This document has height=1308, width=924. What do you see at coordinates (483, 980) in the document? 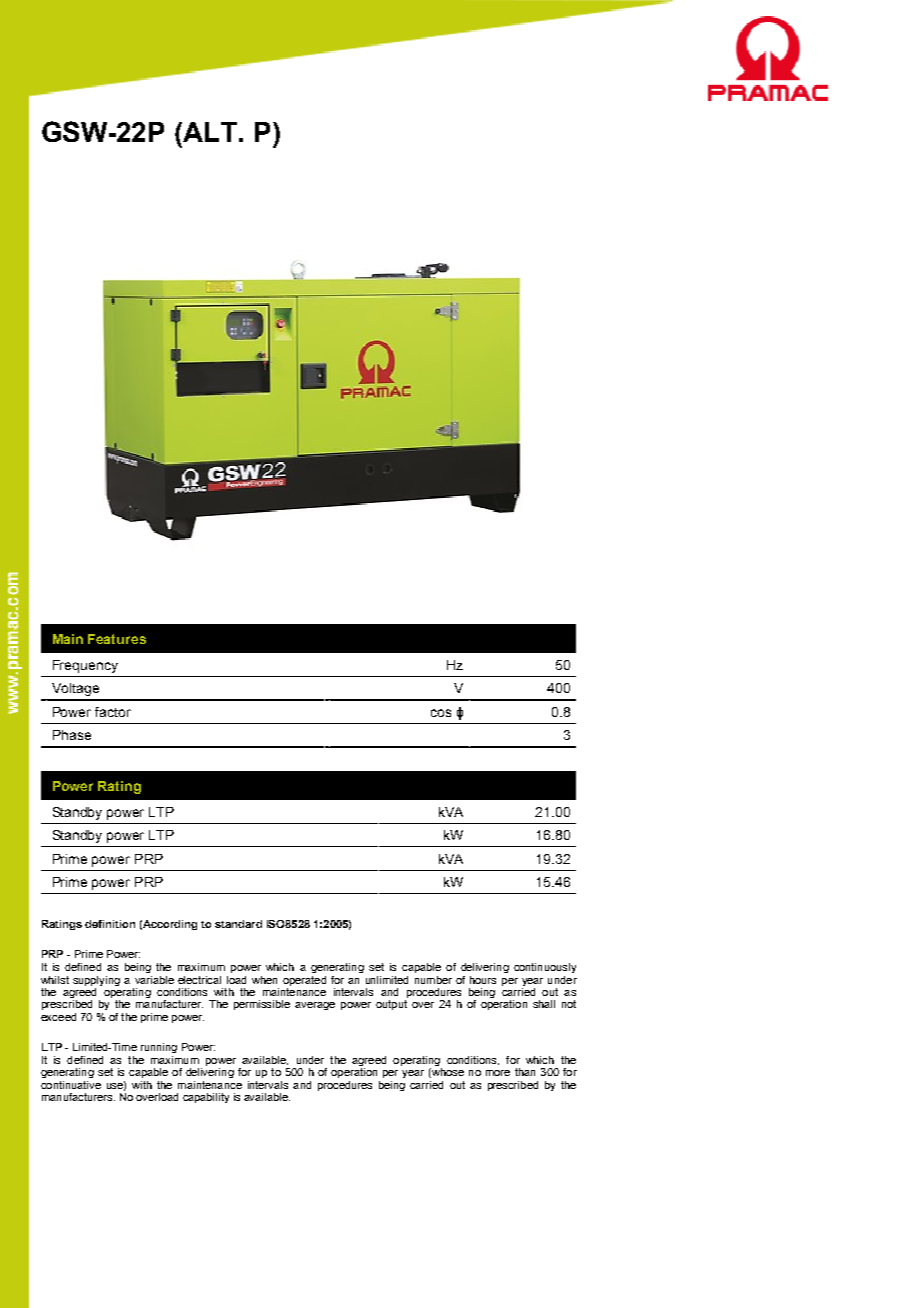
I see `hours` at bounding box center [483, 980].
